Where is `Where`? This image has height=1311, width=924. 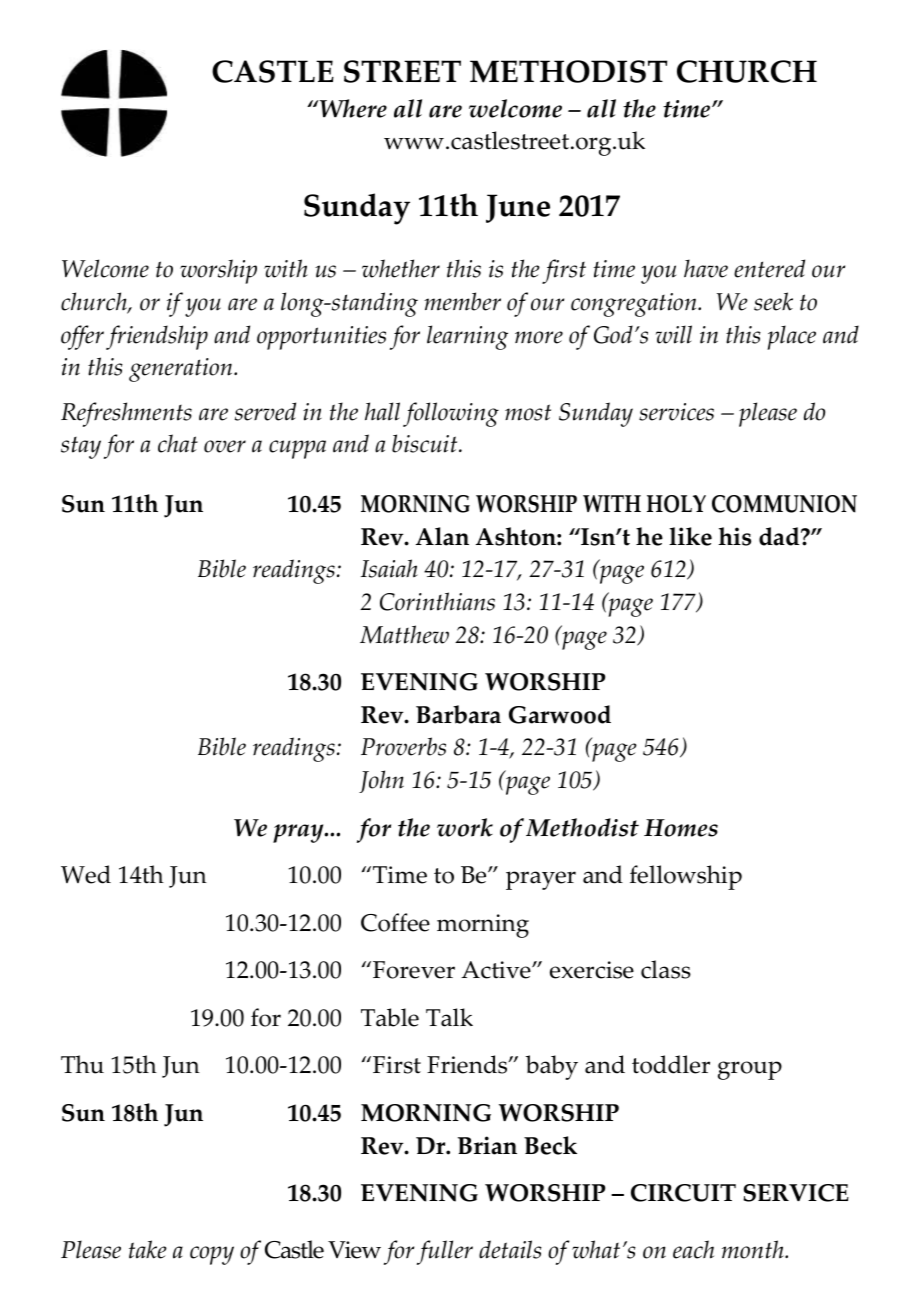
Where is located at coordinates (352, 108).
